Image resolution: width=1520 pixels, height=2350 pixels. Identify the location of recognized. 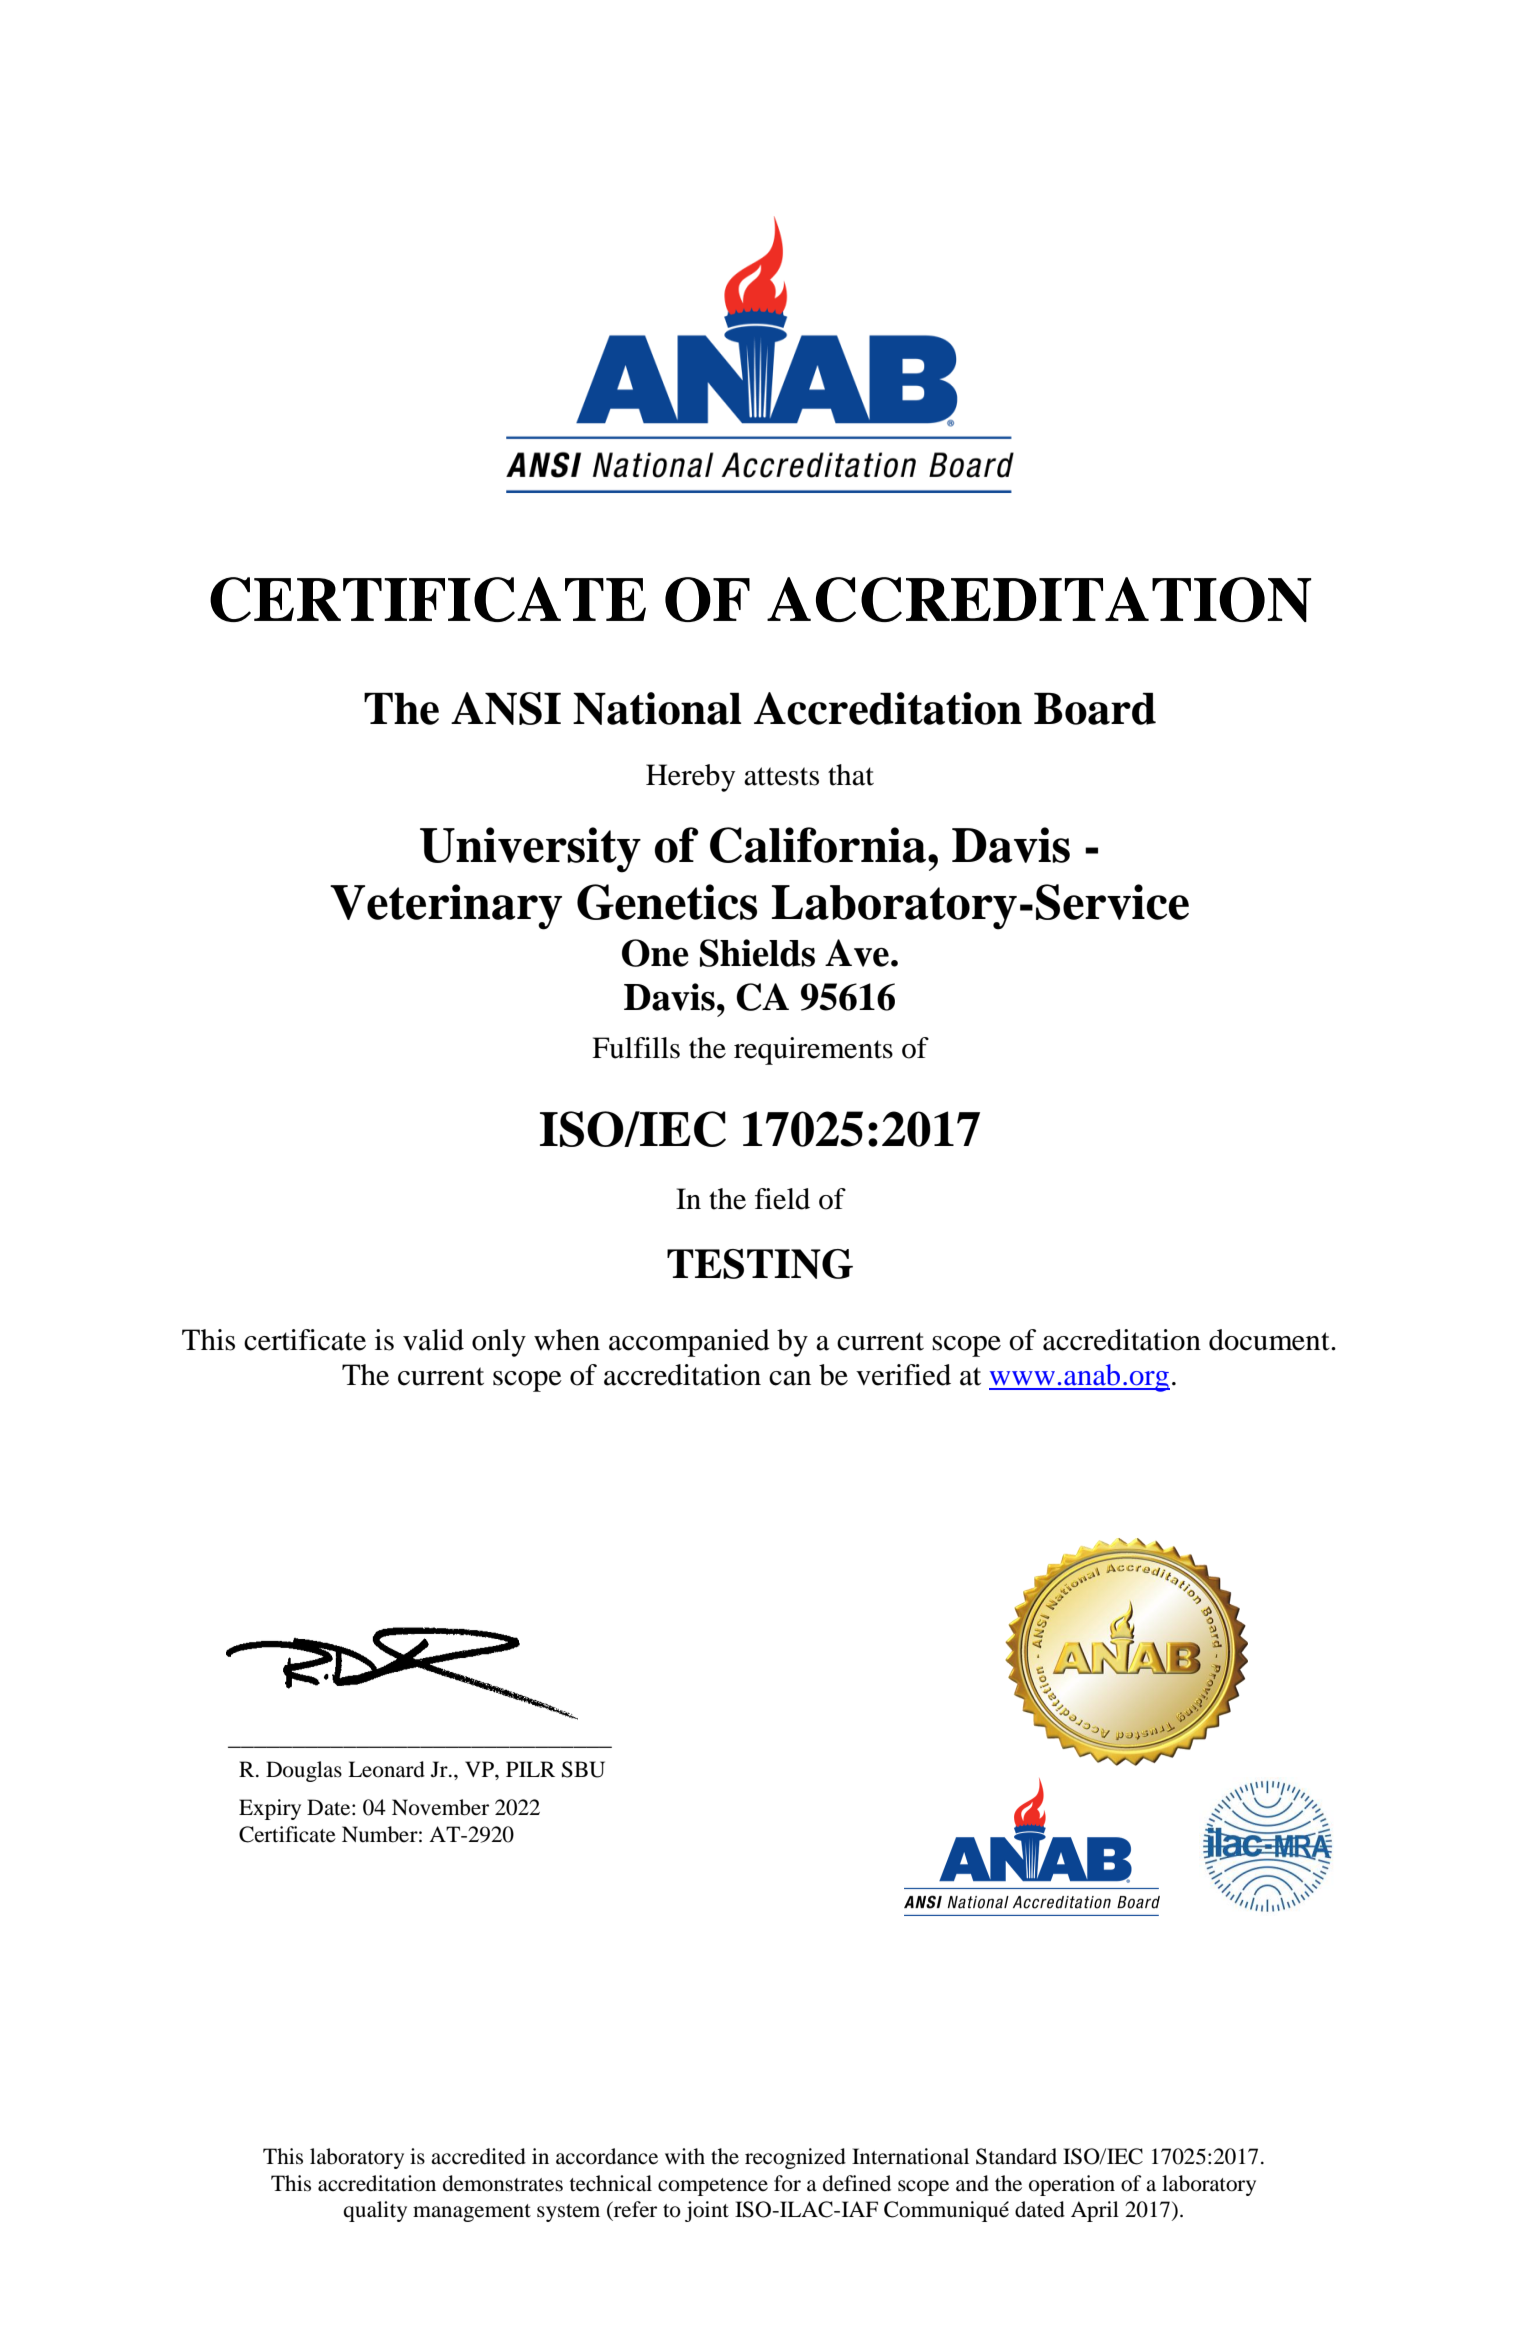
(795, 2158).
